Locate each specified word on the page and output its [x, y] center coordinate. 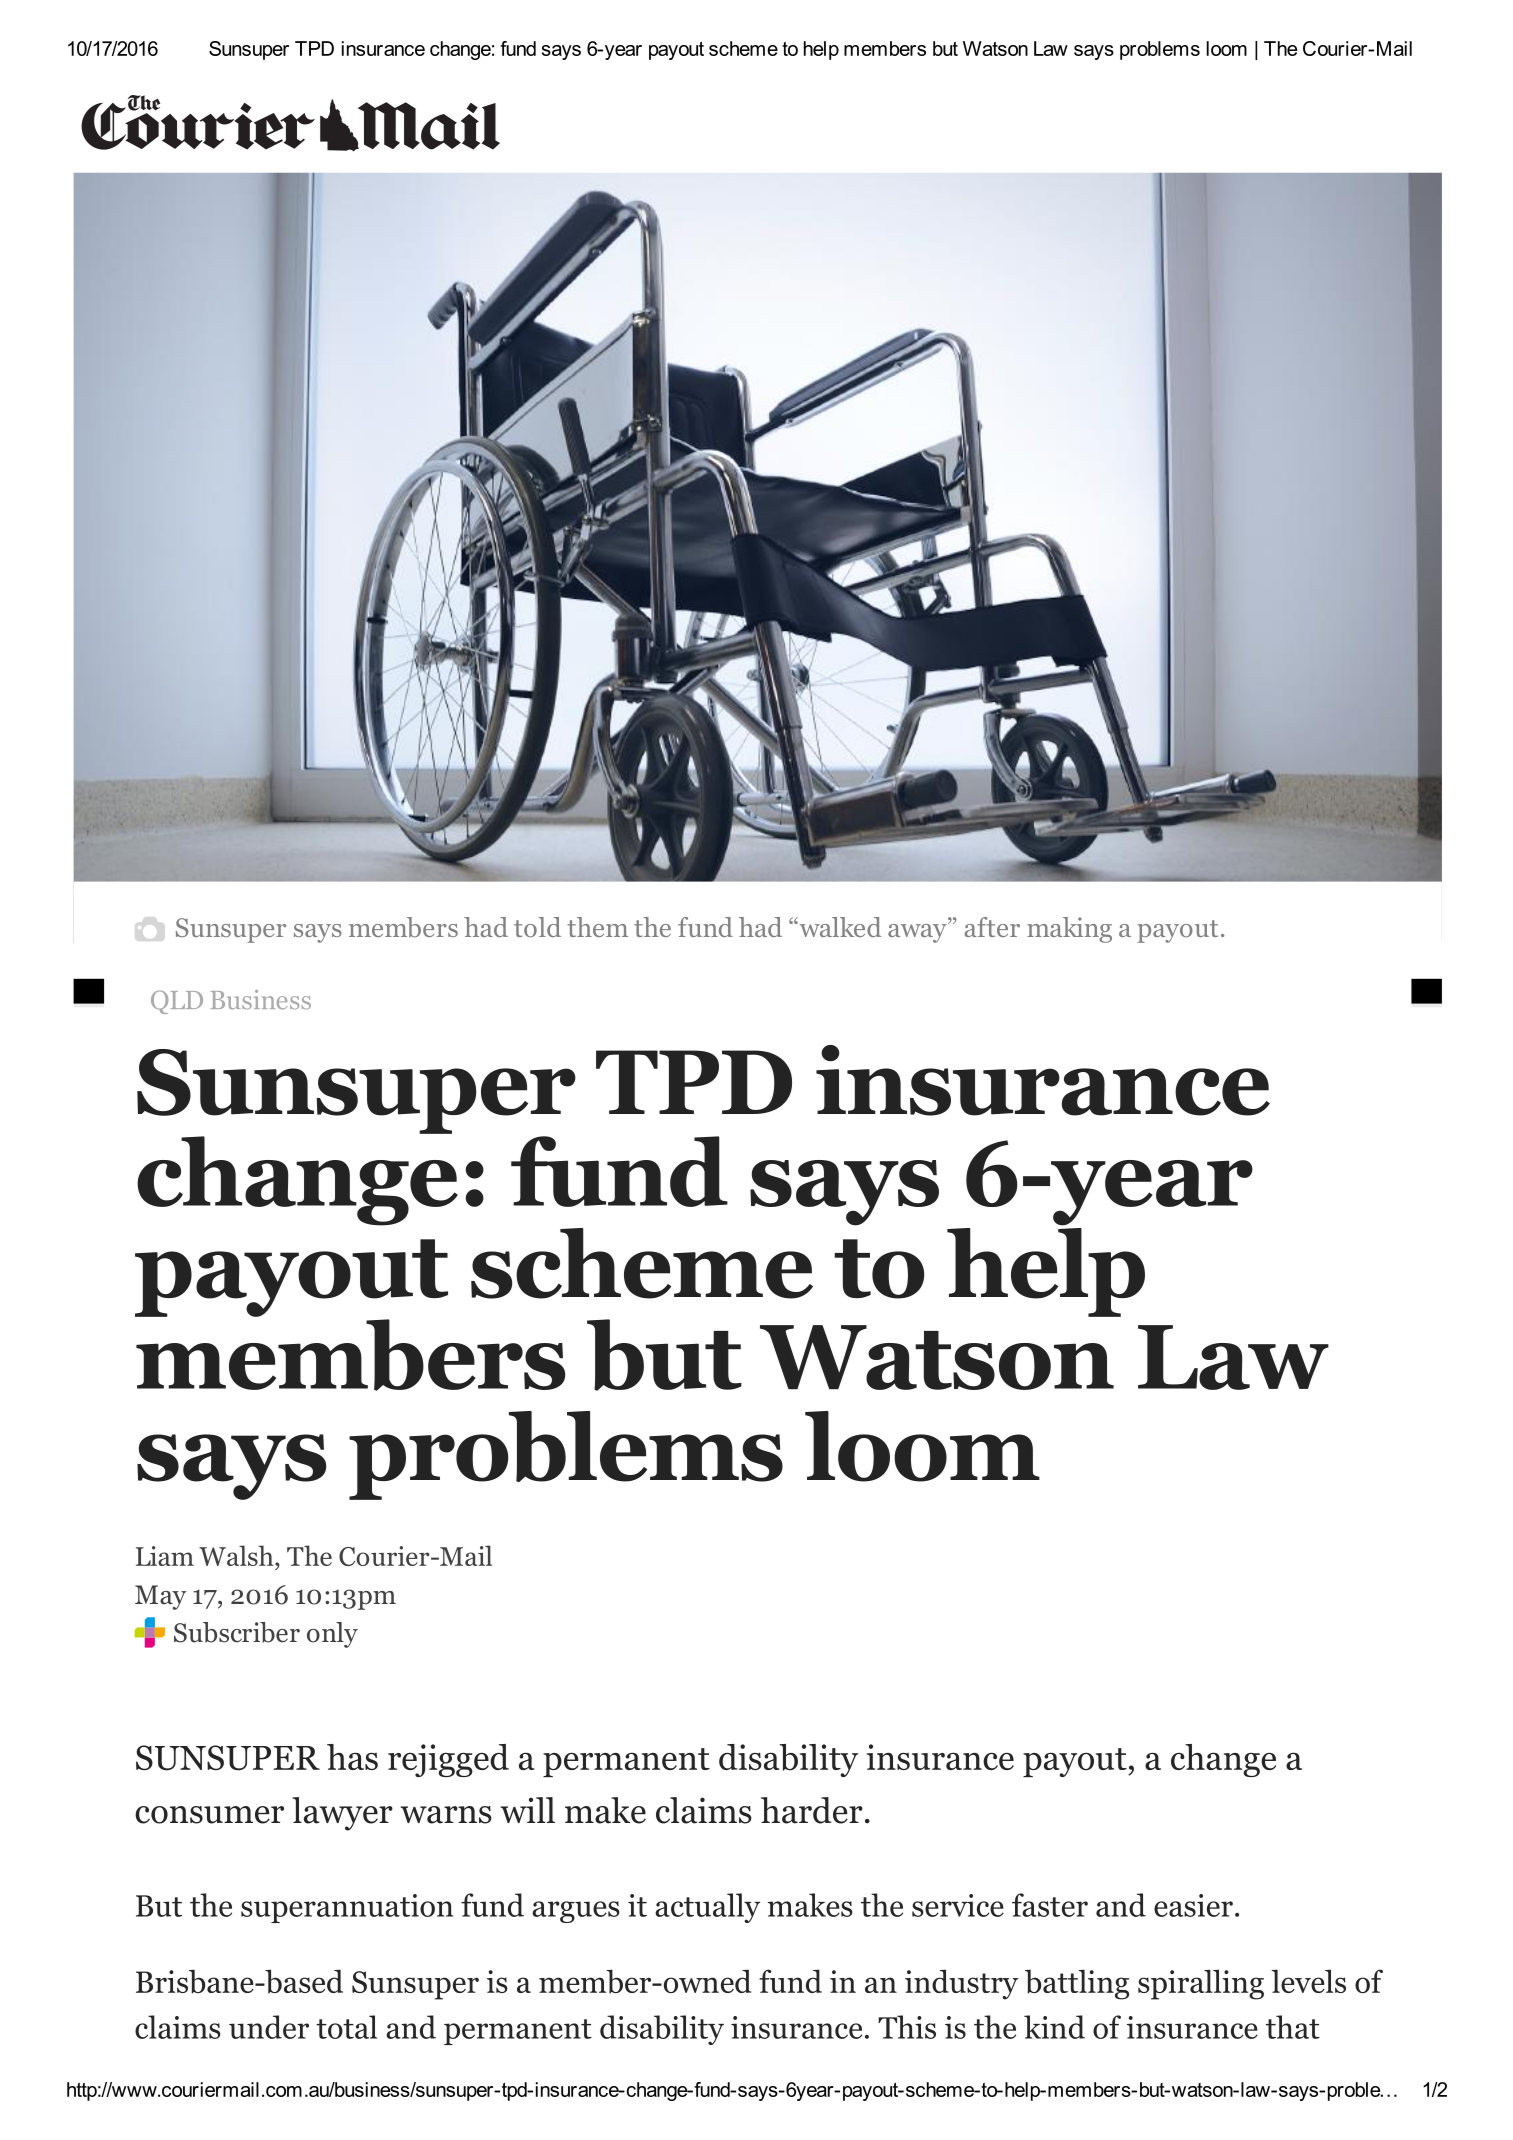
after [992, 927]
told [537, 927]
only [332, 1635]
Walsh [237, 1555]
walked [839, 927]
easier [1193, 1905]
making [1069, 930]
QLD [177, 1002]
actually [707, 1908]
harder [812, 1810]
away [918, 933]
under [269, 2027]
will [528, 1810]
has [352, 1757]
